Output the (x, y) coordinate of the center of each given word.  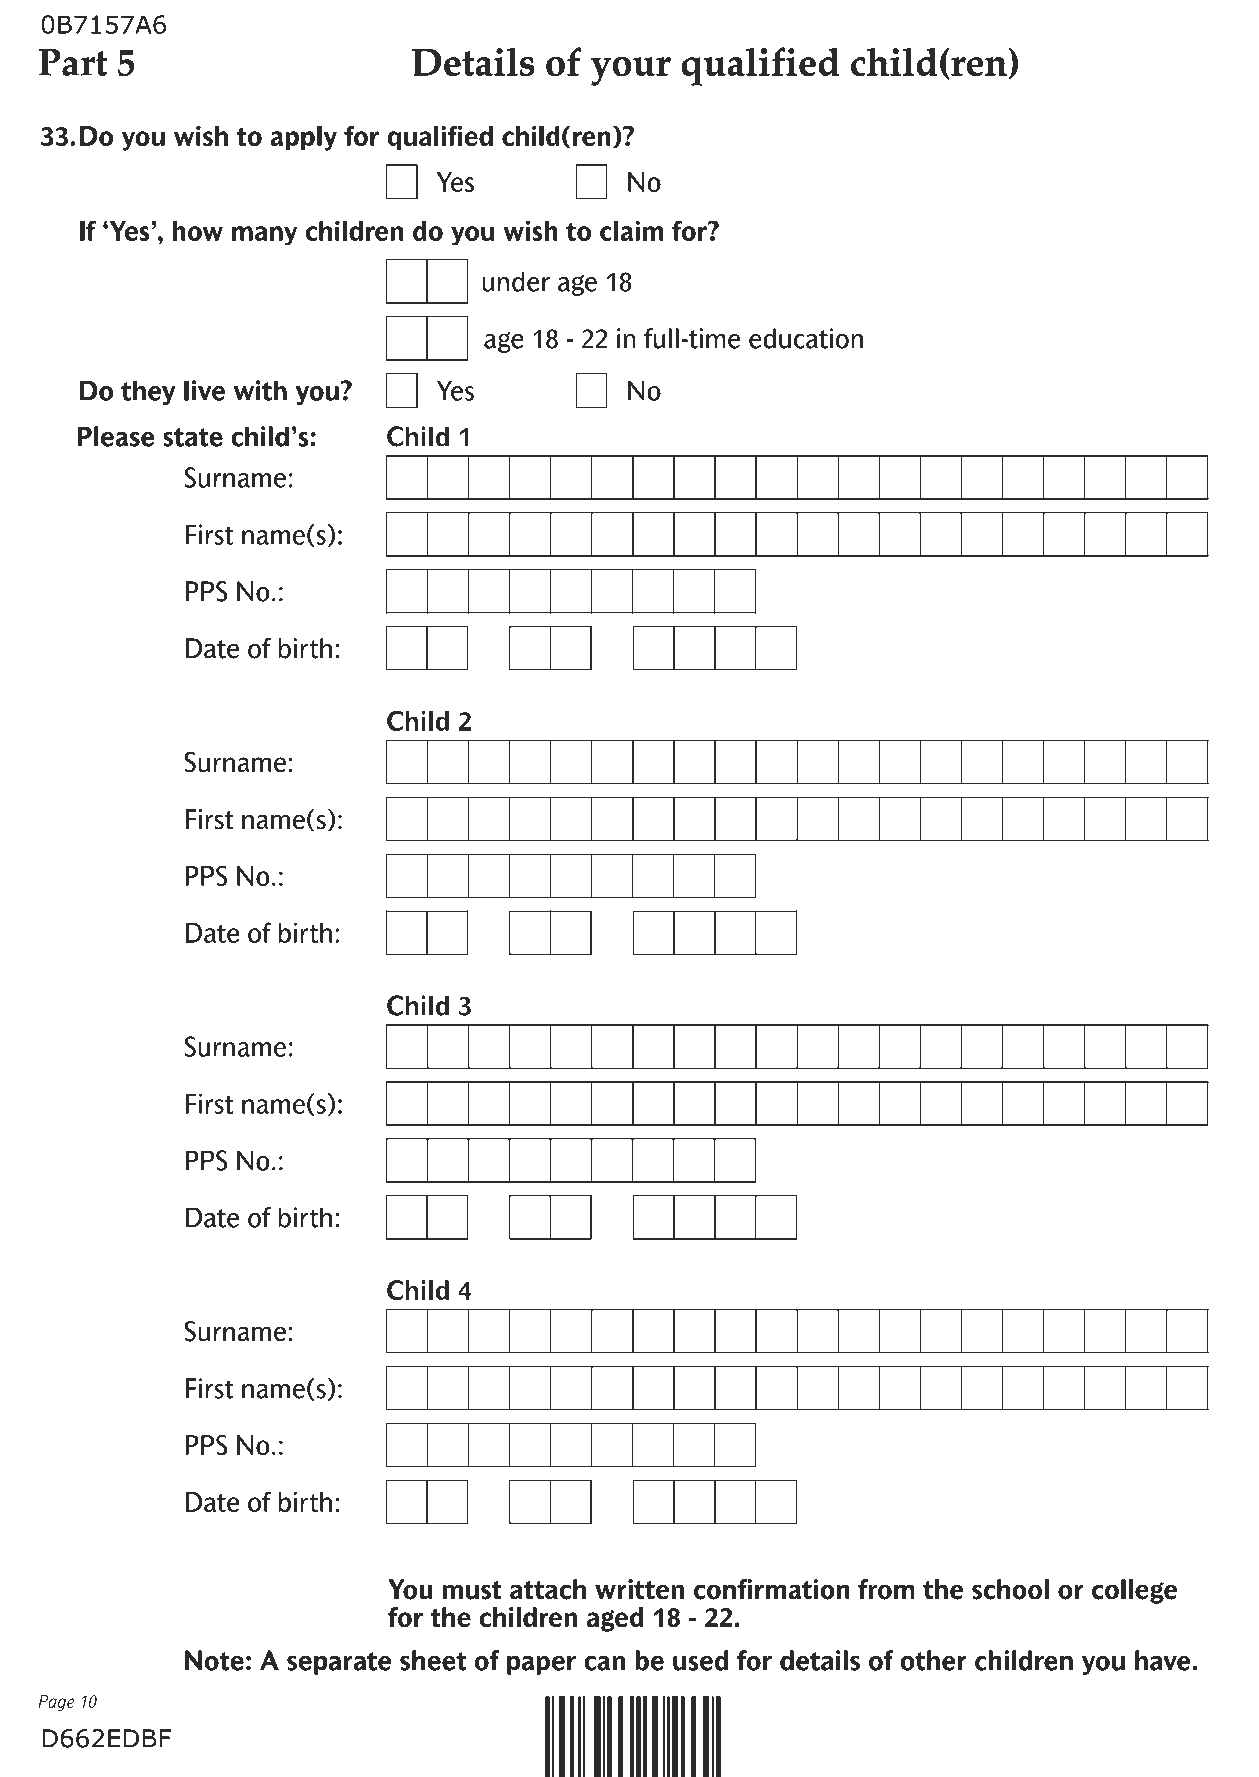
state (193, 437)
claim (632, 230)
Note (214, 1660)
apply (303, 138)
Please (116, 436)
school (1010, 1589)
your (630, 71)
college (1134, 1591)
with (260, 390)
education (806, 338)
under (516, 281)
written (639, 1589)
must (472, 1590)
